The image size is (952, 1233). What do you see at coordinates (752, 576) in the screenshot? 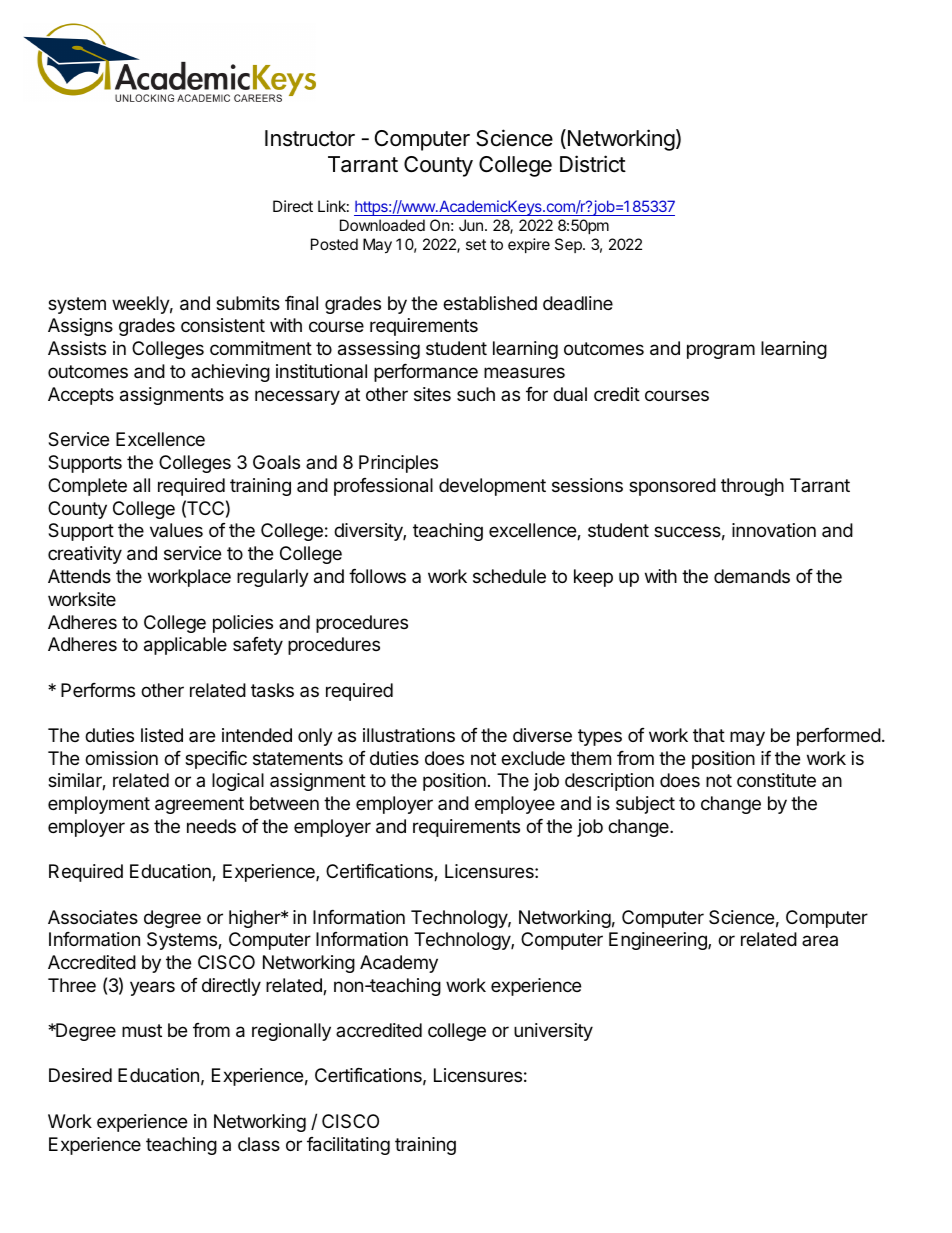
I see `demands` at bounding box center [752, 576].
